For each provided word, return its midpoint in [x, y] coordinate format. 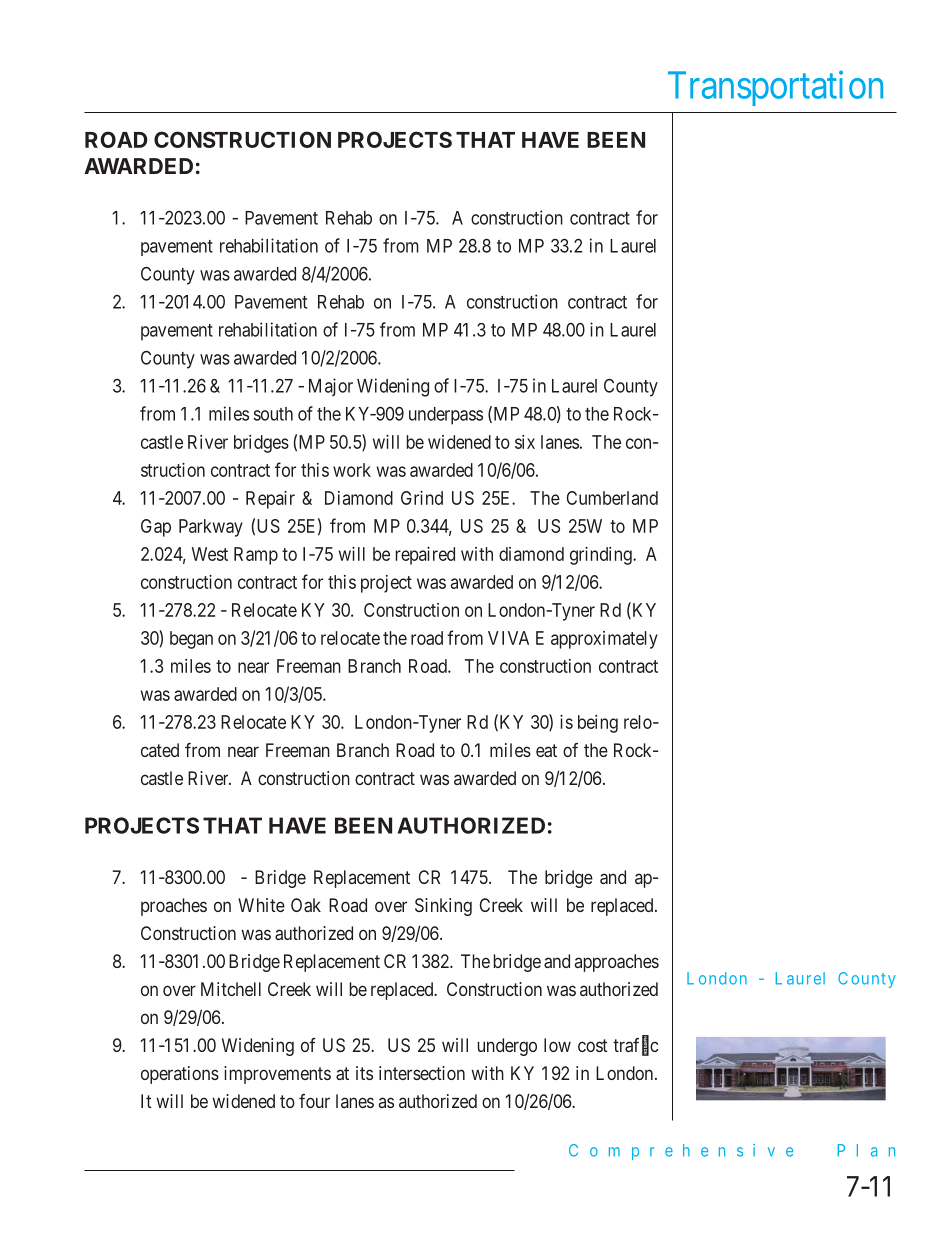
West [210, 554]
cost [593, 1045]
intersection [422, 1073]
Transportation [775, 88]
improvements [277, 1075]
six [525, 442]
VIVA [508, 638]
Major [331, 387]
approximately [604, 640]
